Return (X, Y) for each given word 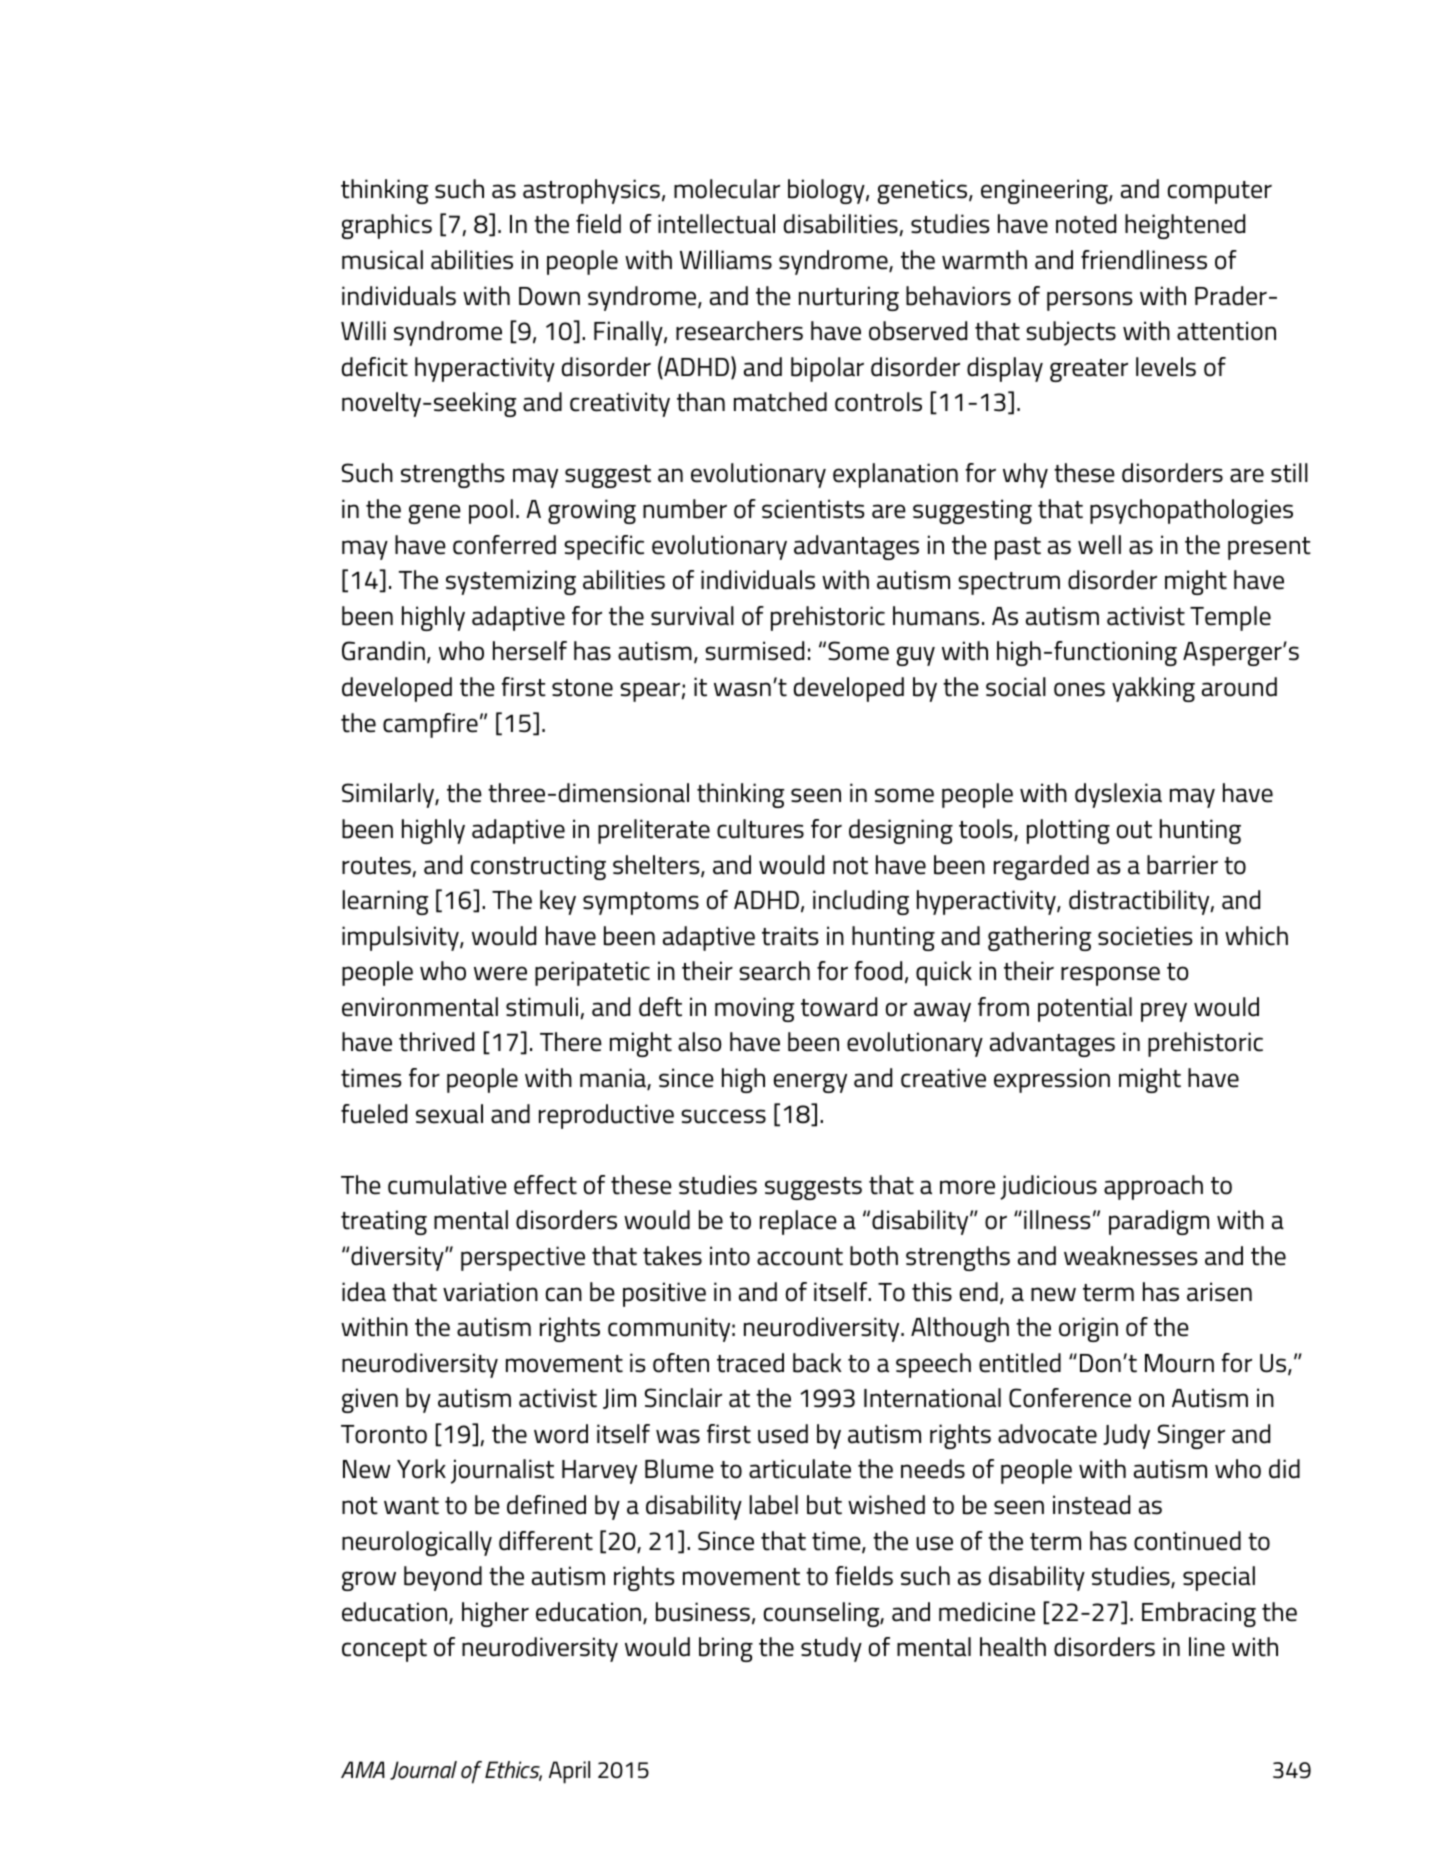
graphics (387, 226)
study (831, 1649)
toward (839, 1007)
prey (1164, 1012)
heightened (1185, 226)
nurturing (849, 298)
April (569, 1772)
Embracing (1199, 1614)
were (500, 973)
